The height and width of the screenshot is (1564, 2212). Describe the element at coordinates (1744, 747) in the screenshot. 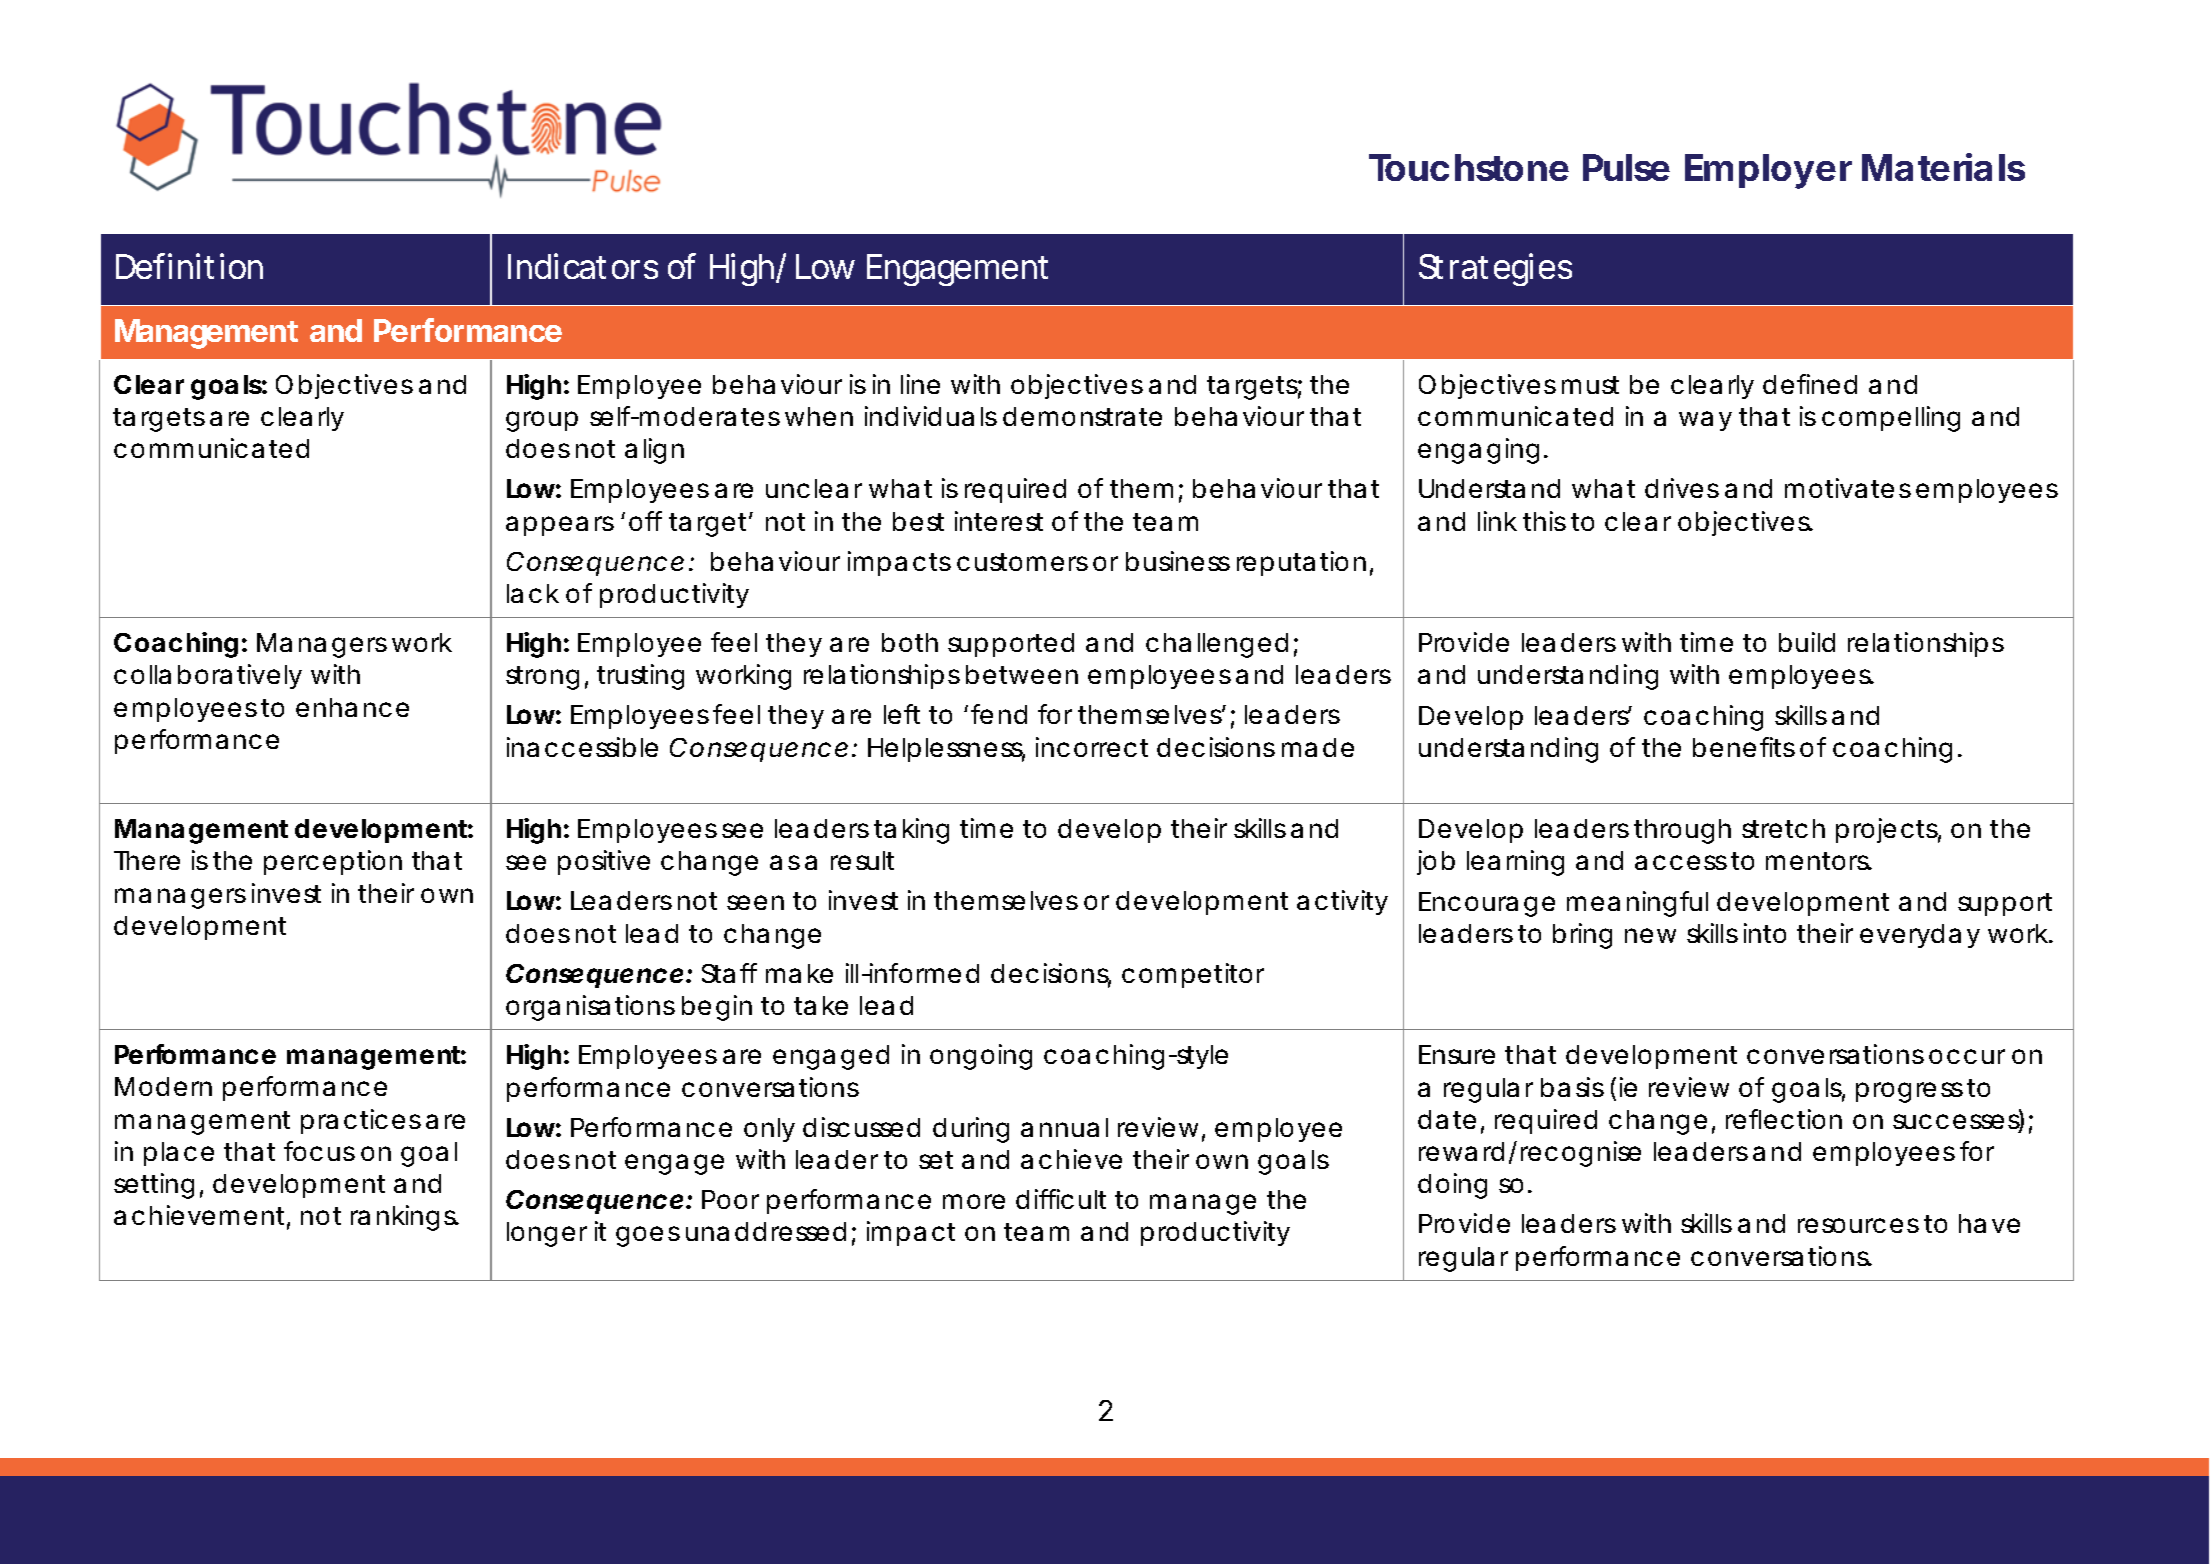

I see `benefits` at that location.
